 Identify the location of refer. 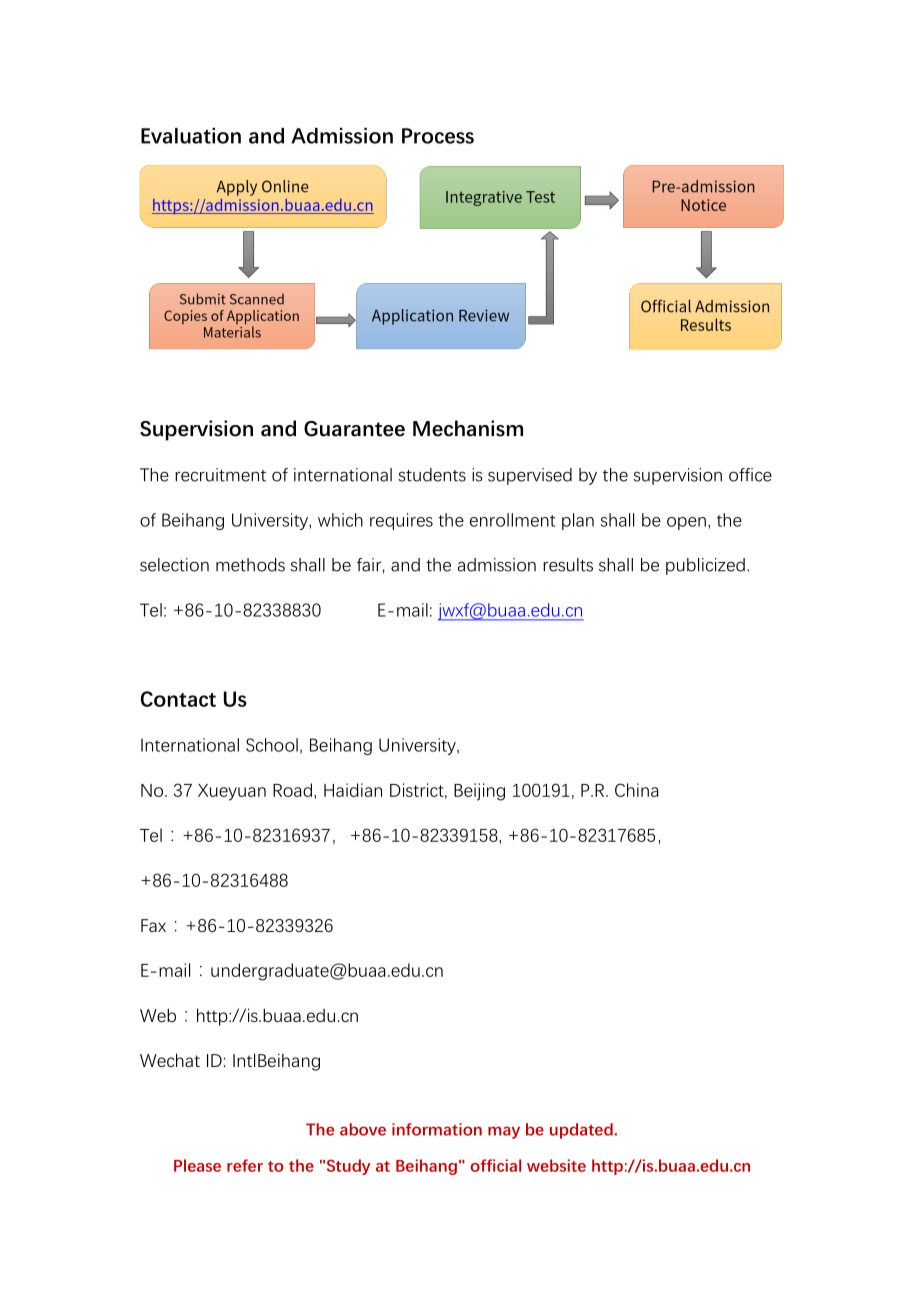
(245, 1165).
